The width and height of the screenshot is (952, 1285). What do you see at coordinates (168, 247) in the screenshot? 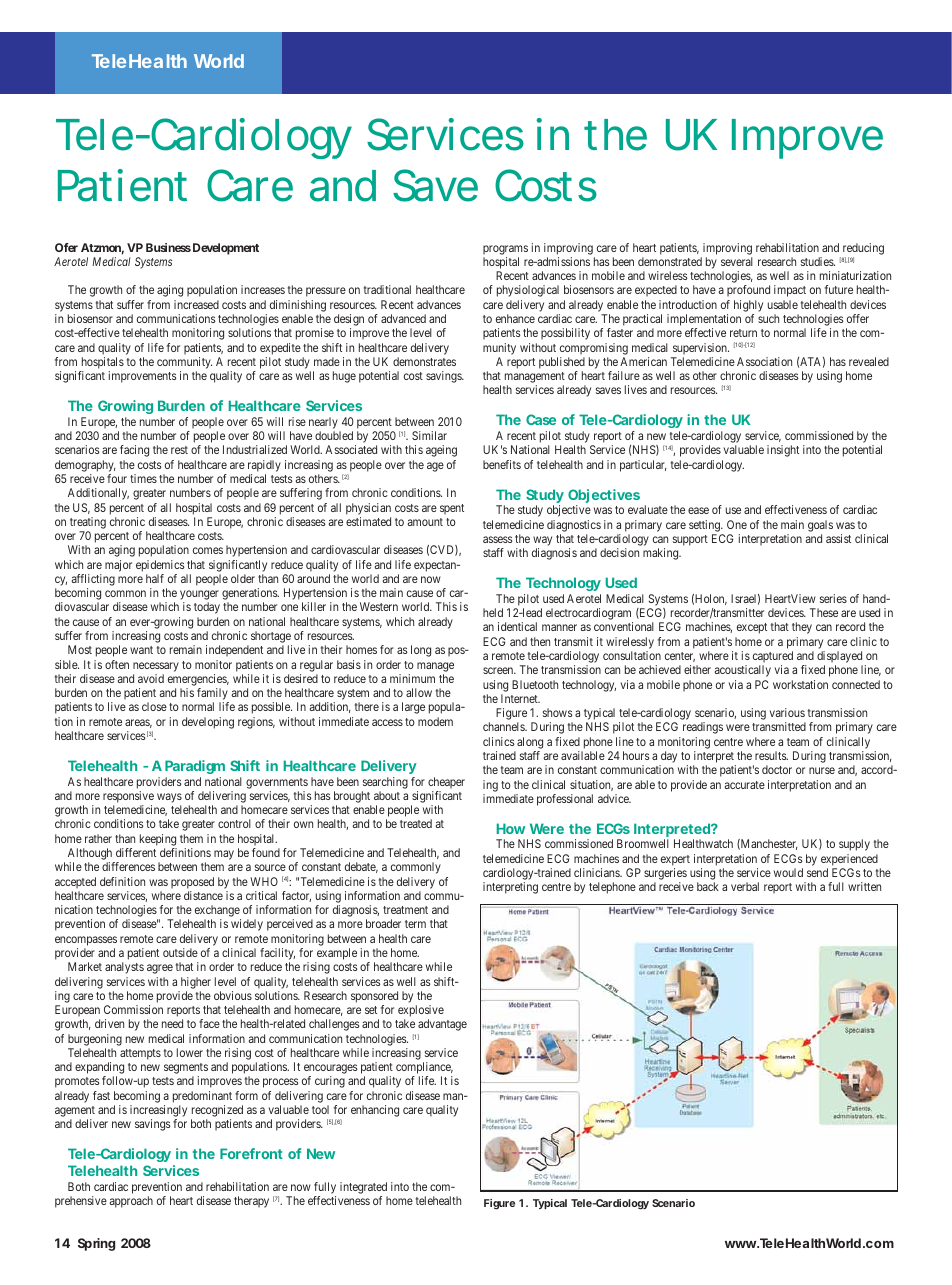
I see `Business` at bounding box center [168, 247].
